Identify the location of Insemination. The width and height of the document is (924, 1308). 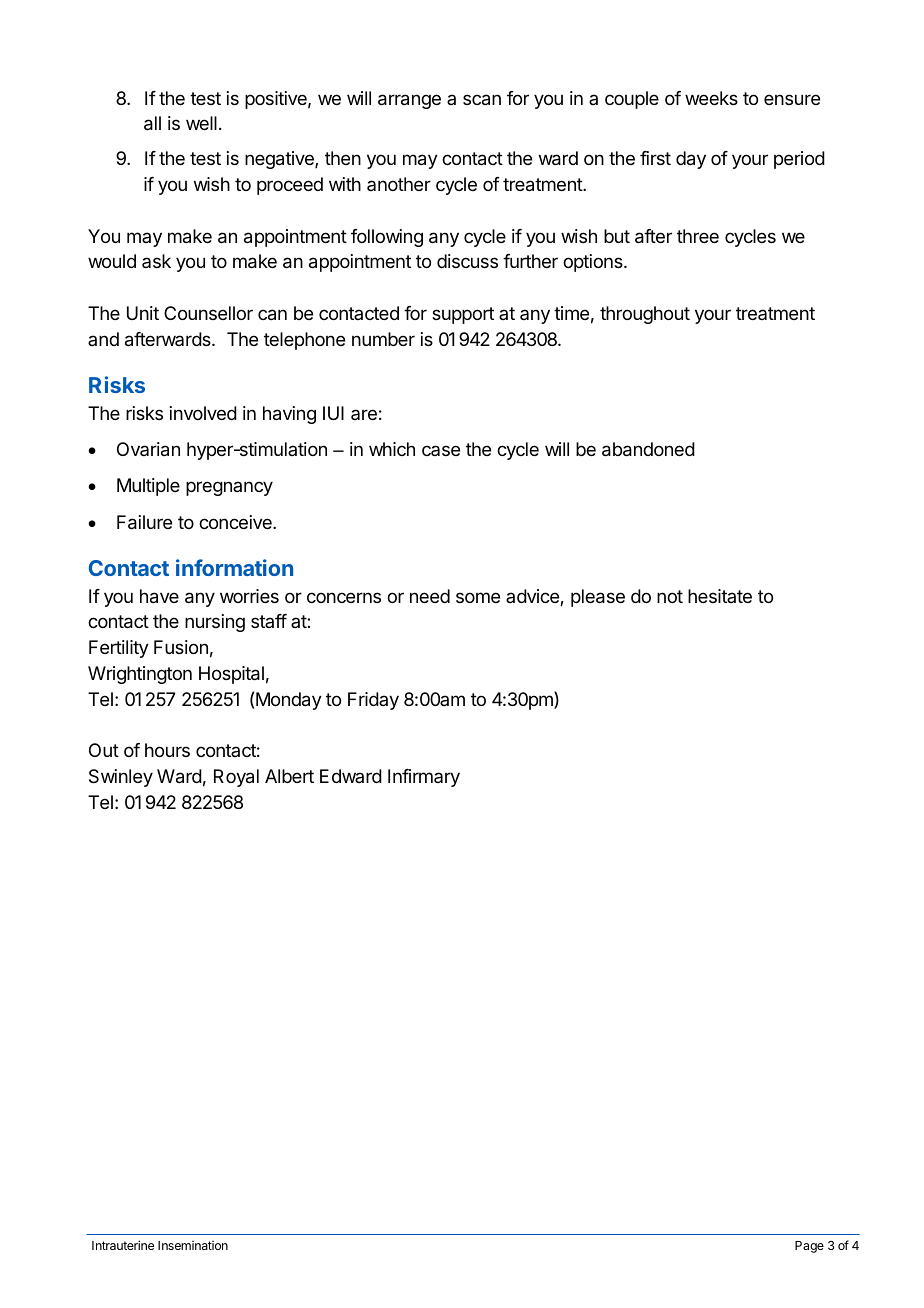
(193, 1245).
